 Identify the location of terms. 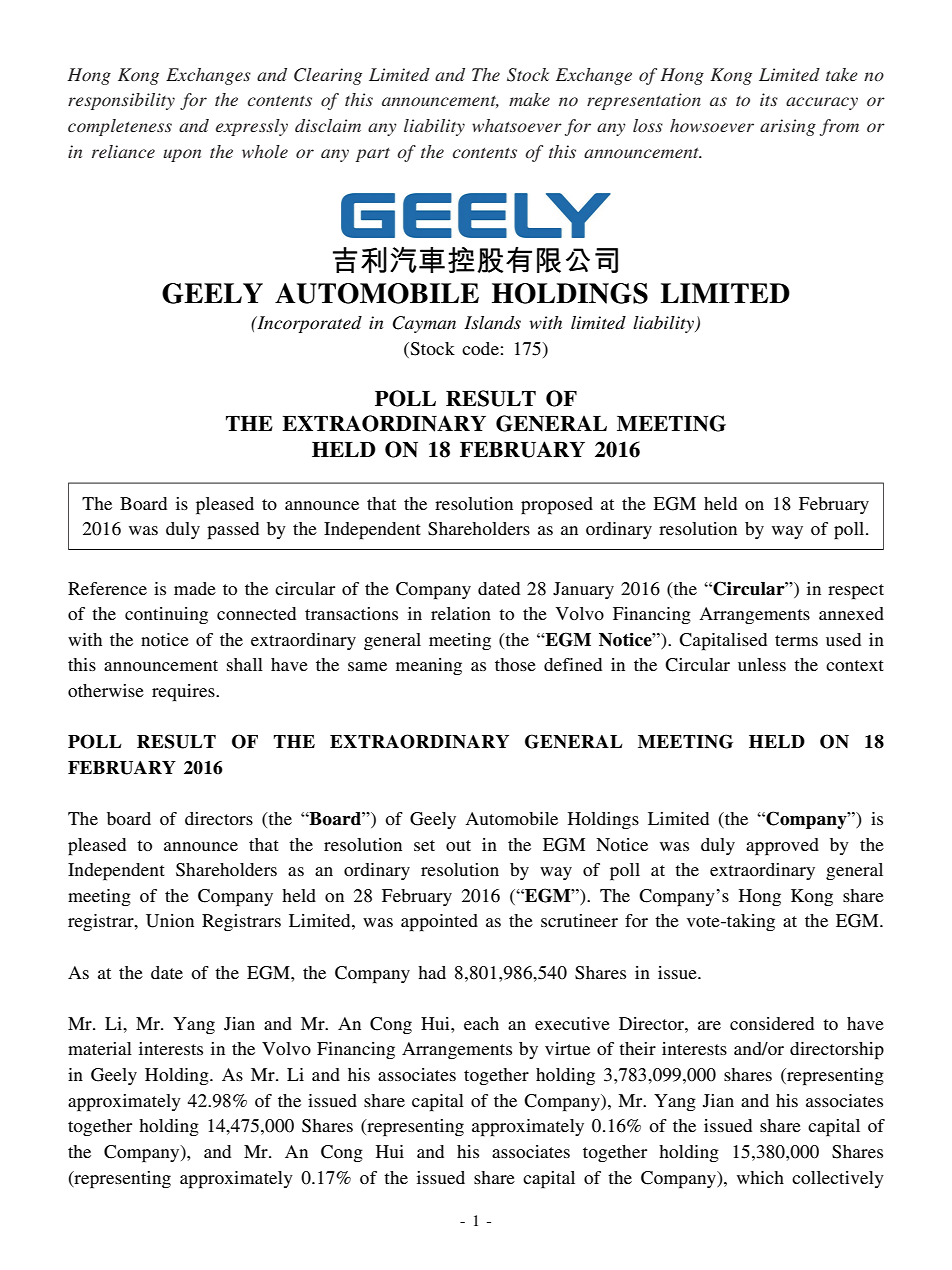
(796, 640).
